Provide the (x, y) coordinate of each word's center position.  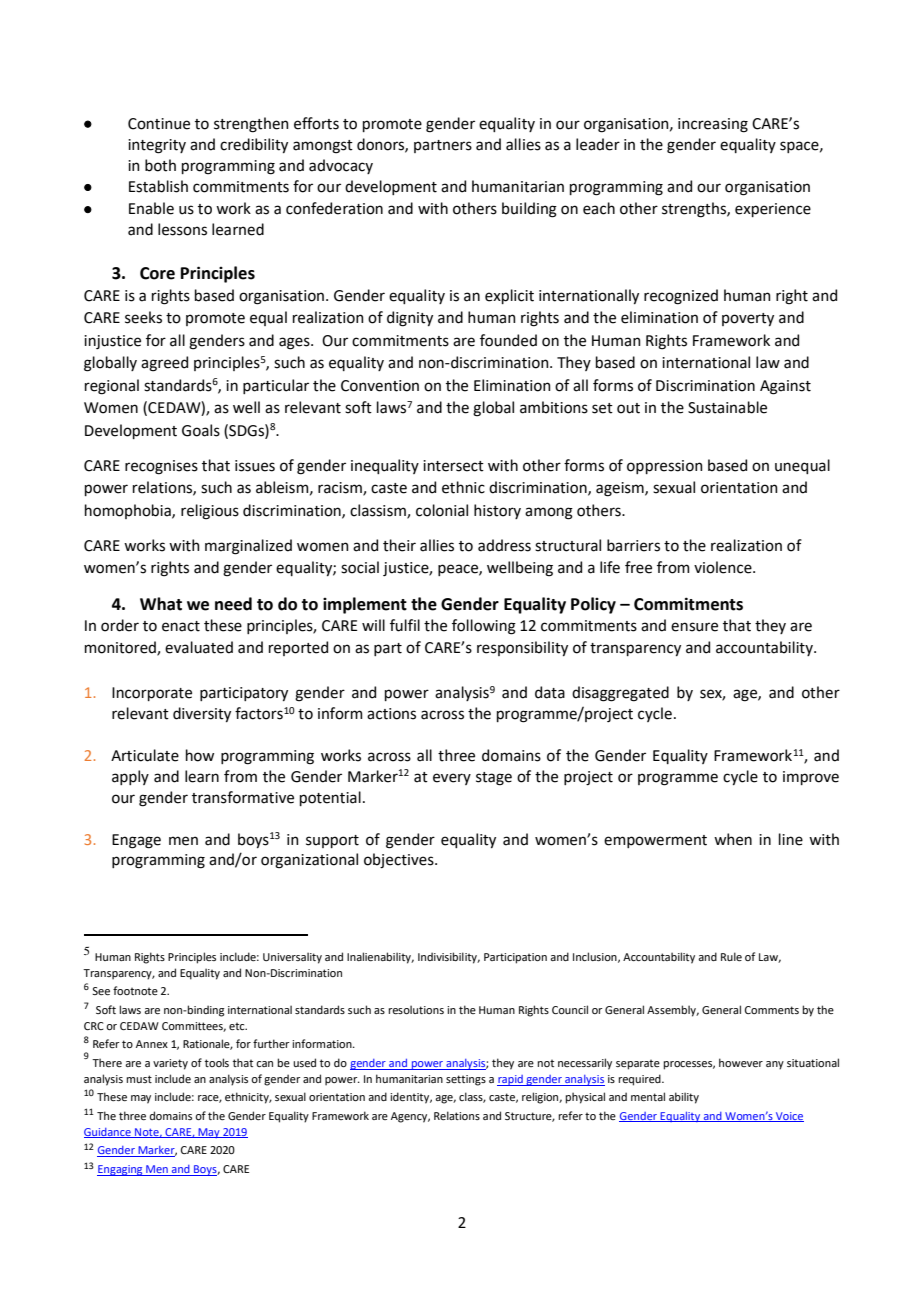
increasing (713, 125)
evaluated (199, 647)
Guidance (108, 1133)
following (484, 627)
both (160, 165)
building (529, 210)
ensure (694, 627)
